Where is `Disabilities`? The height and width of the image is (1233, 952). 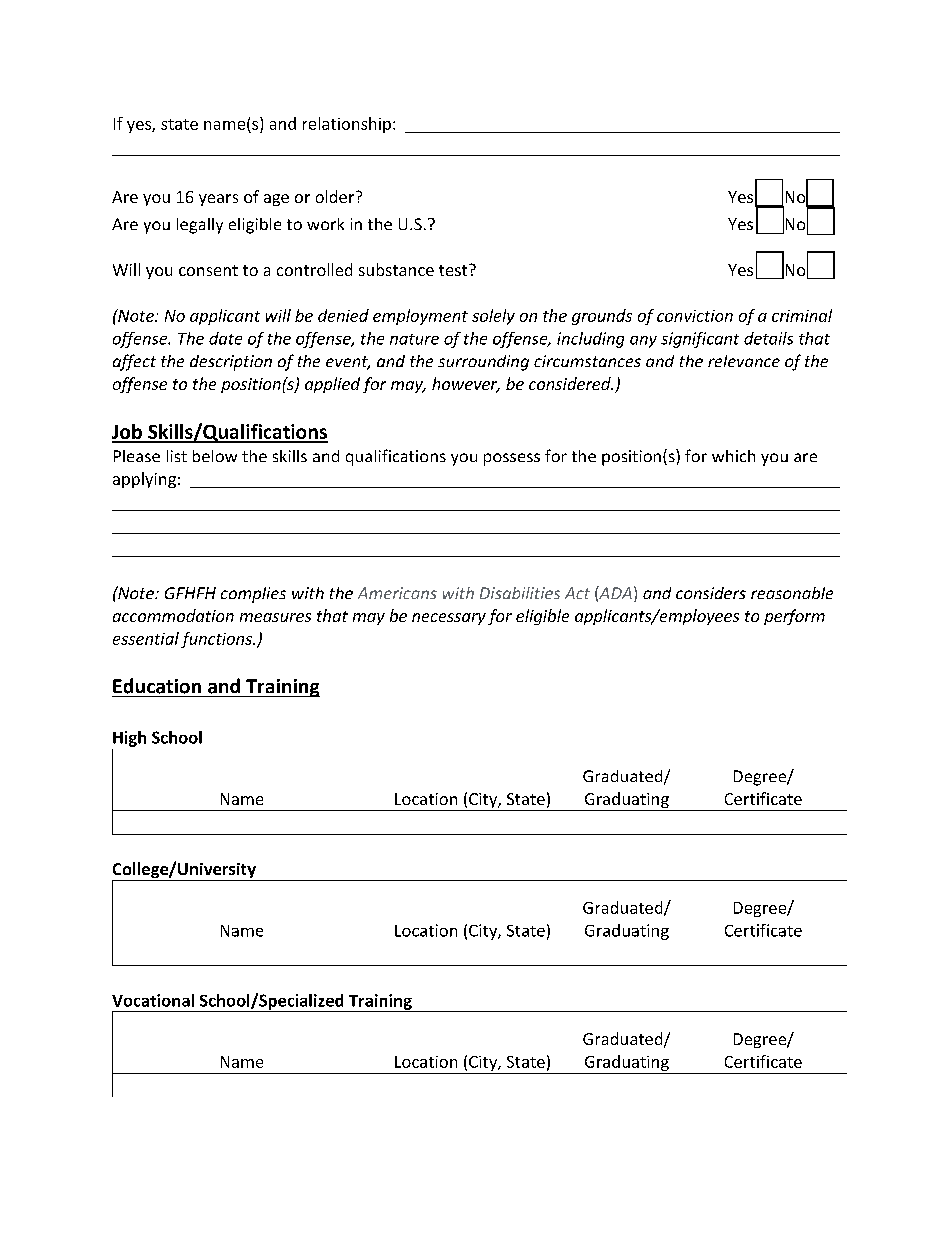 Disabilities is located at coordinates (520, 593).
